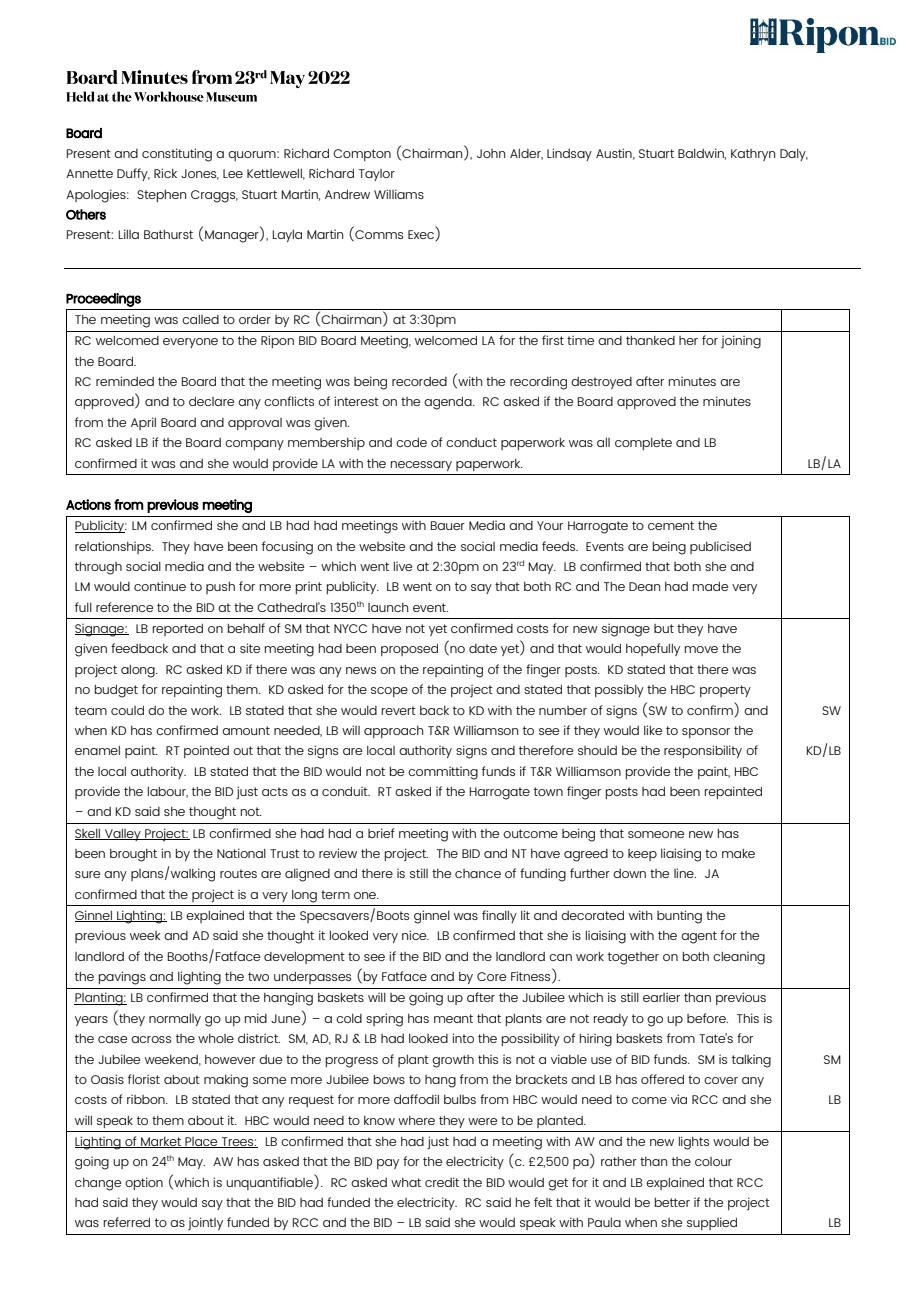  What do you see at coordinates (442, 1182) in the screenshot?
I see `credit` at bounding box center [442, 1182].
